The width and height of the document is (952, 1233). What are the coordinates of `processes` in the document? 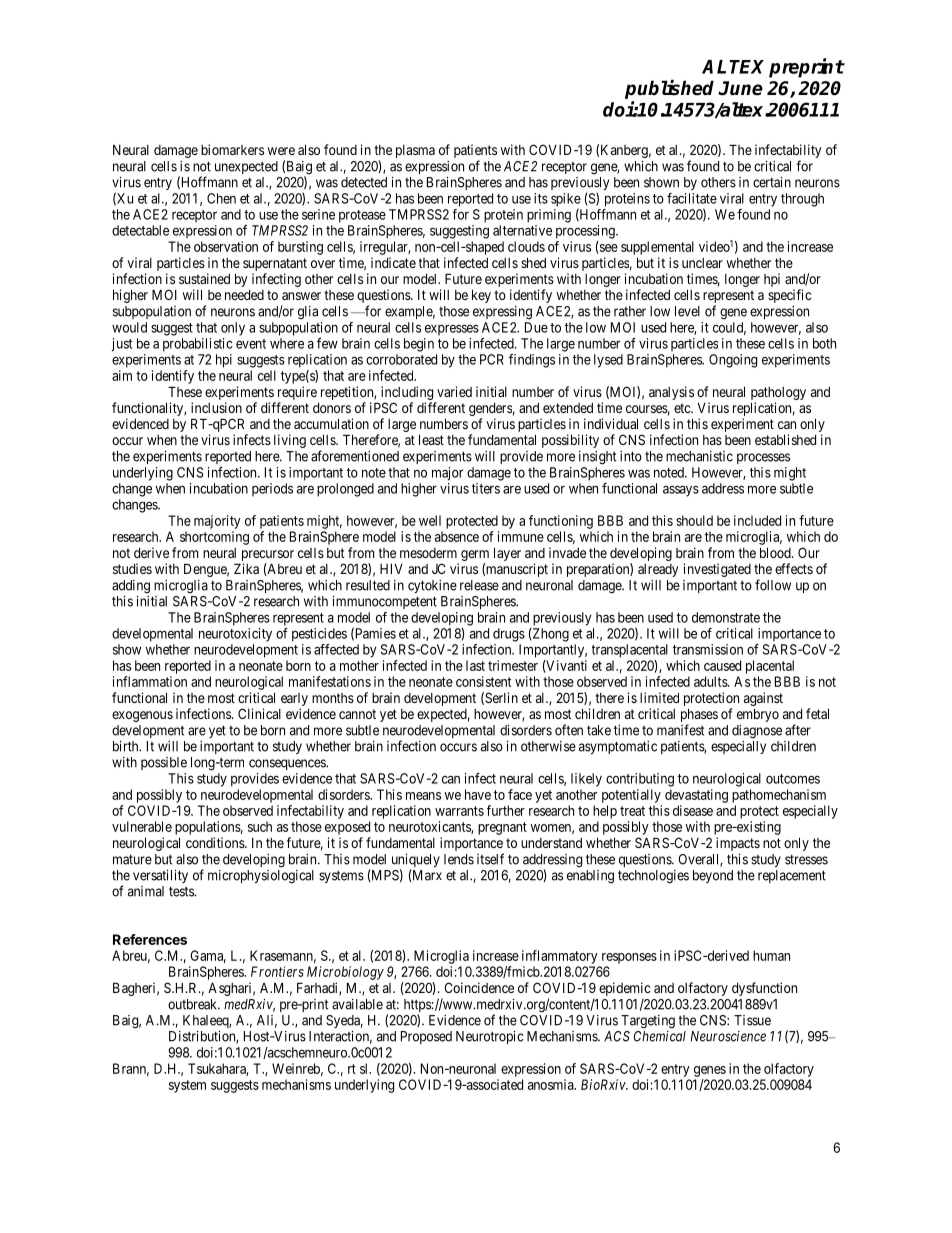 It's located at (763, 458).
